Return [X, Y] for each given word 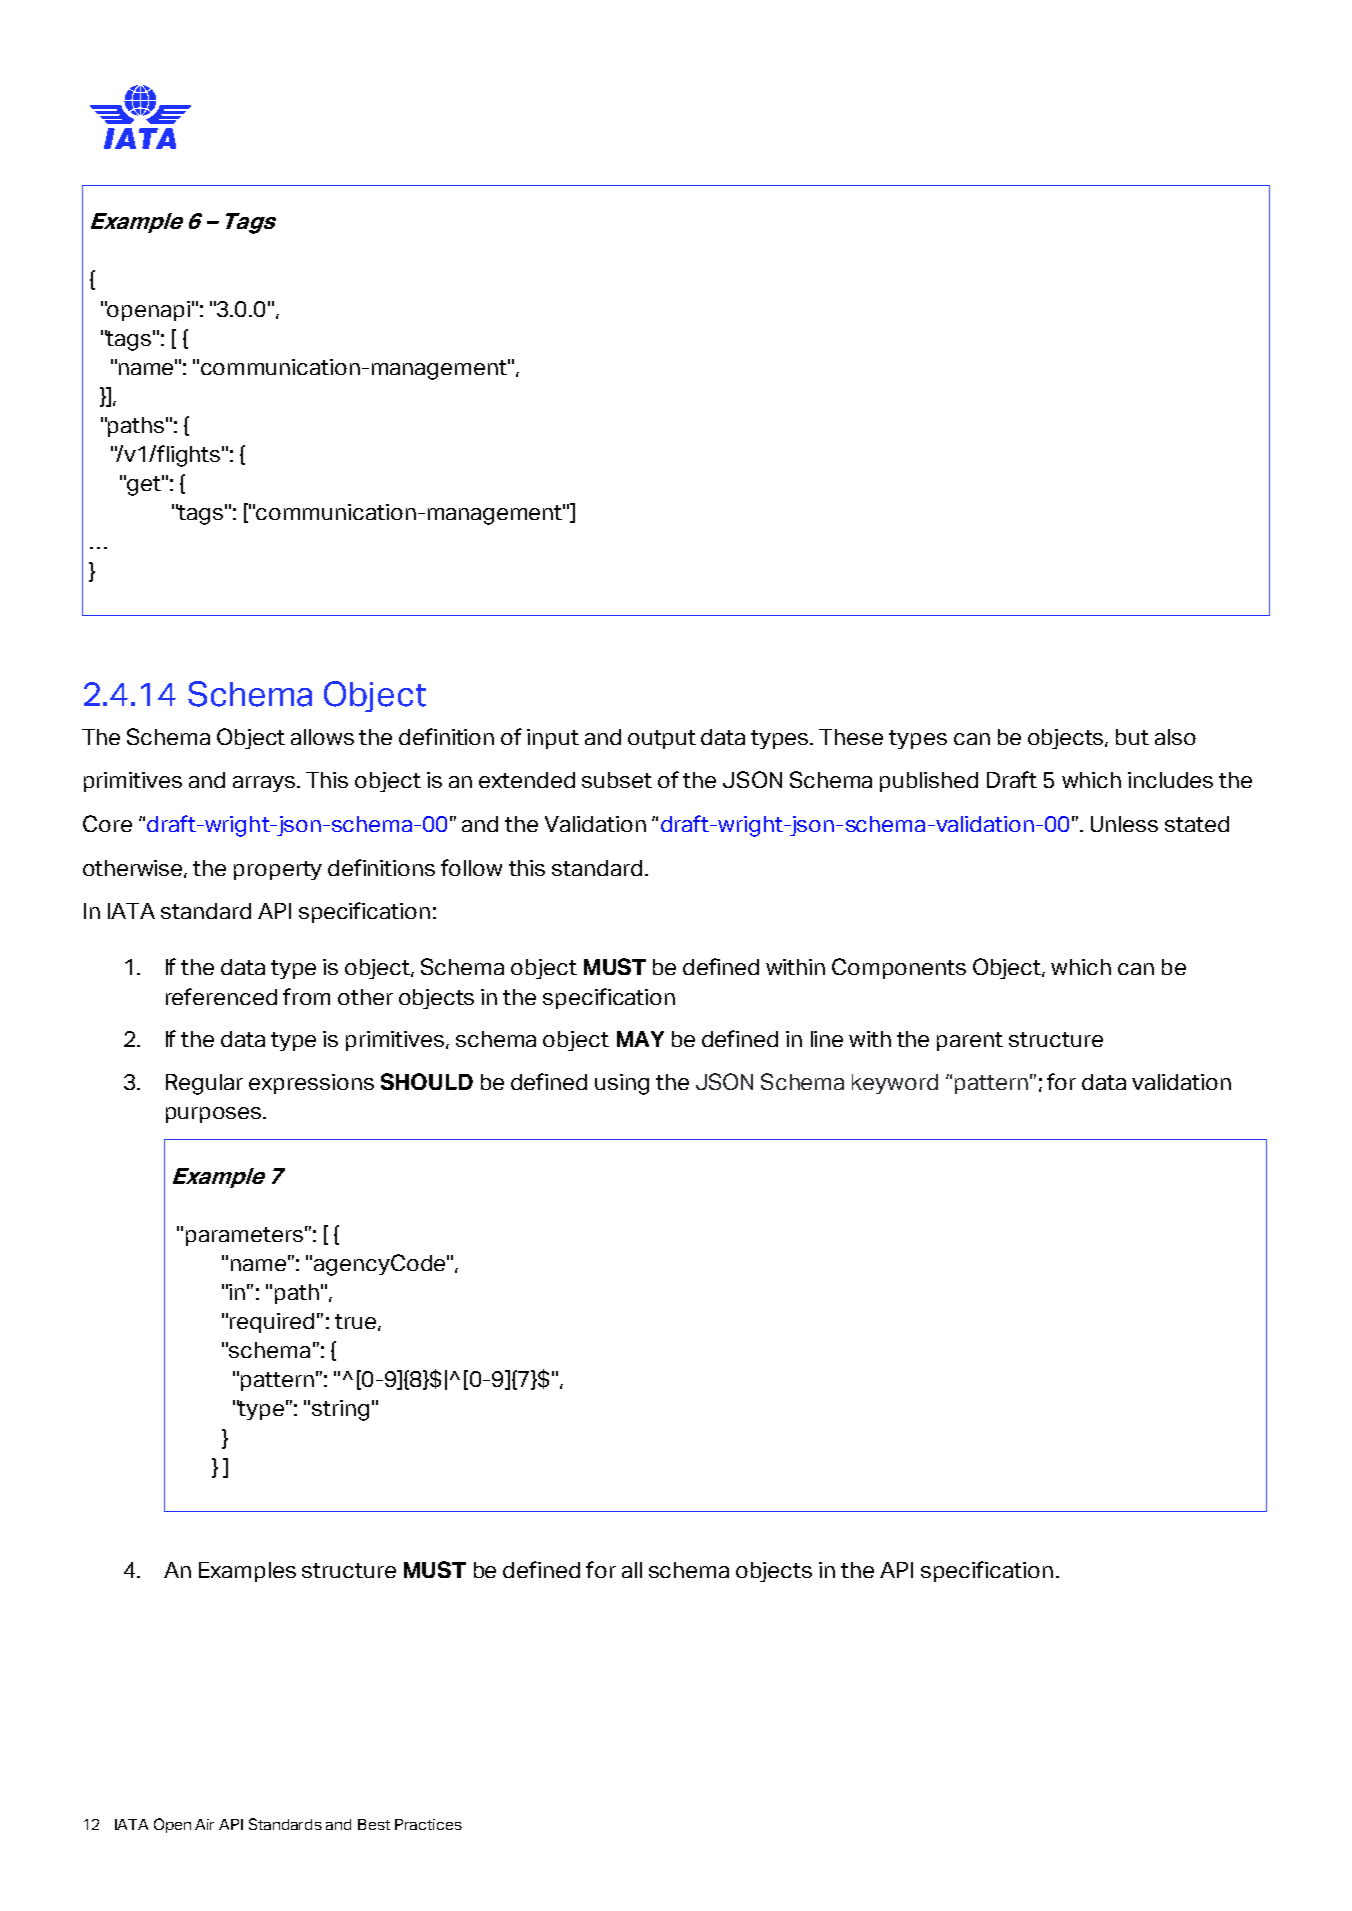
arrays [265, 784]
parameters [244, 1236]
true [355, 1321]
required [272, 1323]
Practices [428, 1824]
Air [204, 1824]
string [340, 1410]
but [1132, 737]
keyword [895, 1084]
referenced [221, 996]
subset [617, 780]
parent [970, 1041]
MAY [640, 1039]
